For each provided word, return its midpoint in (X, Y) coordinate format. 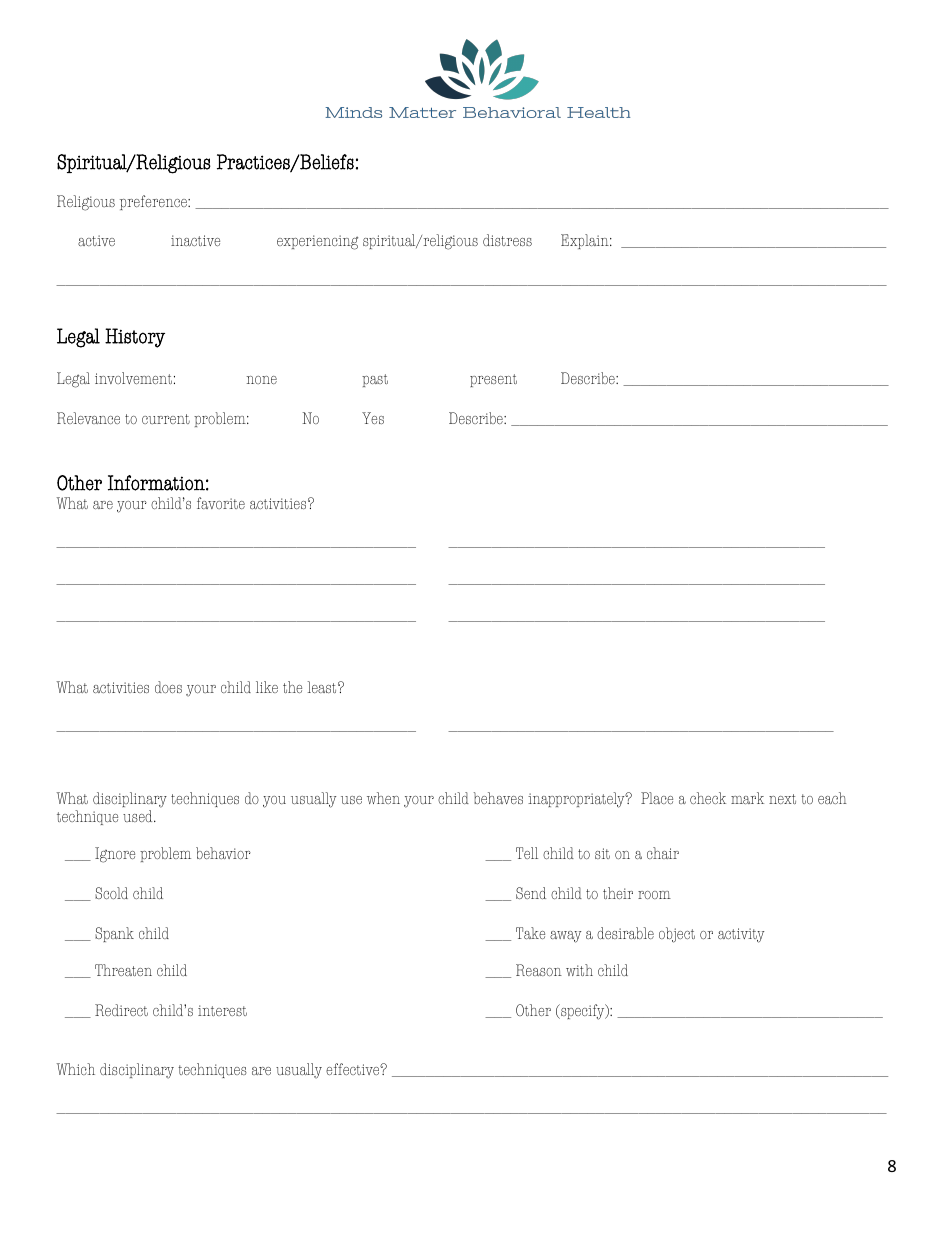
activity (741, 935)
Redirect (121, 1010)
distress (507, 240)
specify (583, 1012)
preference (154, 202)
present (493, 380)
